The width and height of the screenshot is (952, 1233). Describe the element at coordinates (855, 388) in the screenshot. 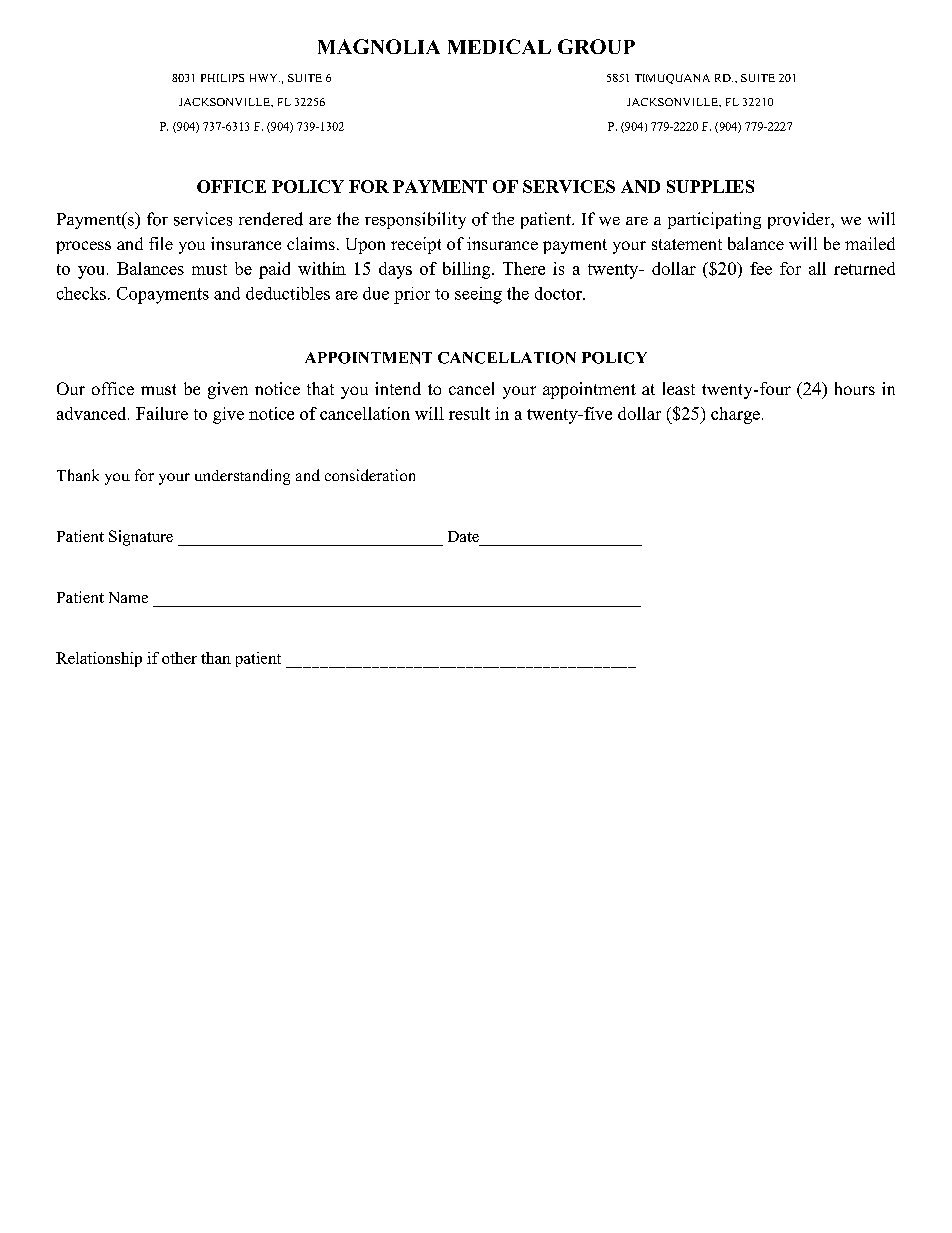

I see `hours` at that location.
